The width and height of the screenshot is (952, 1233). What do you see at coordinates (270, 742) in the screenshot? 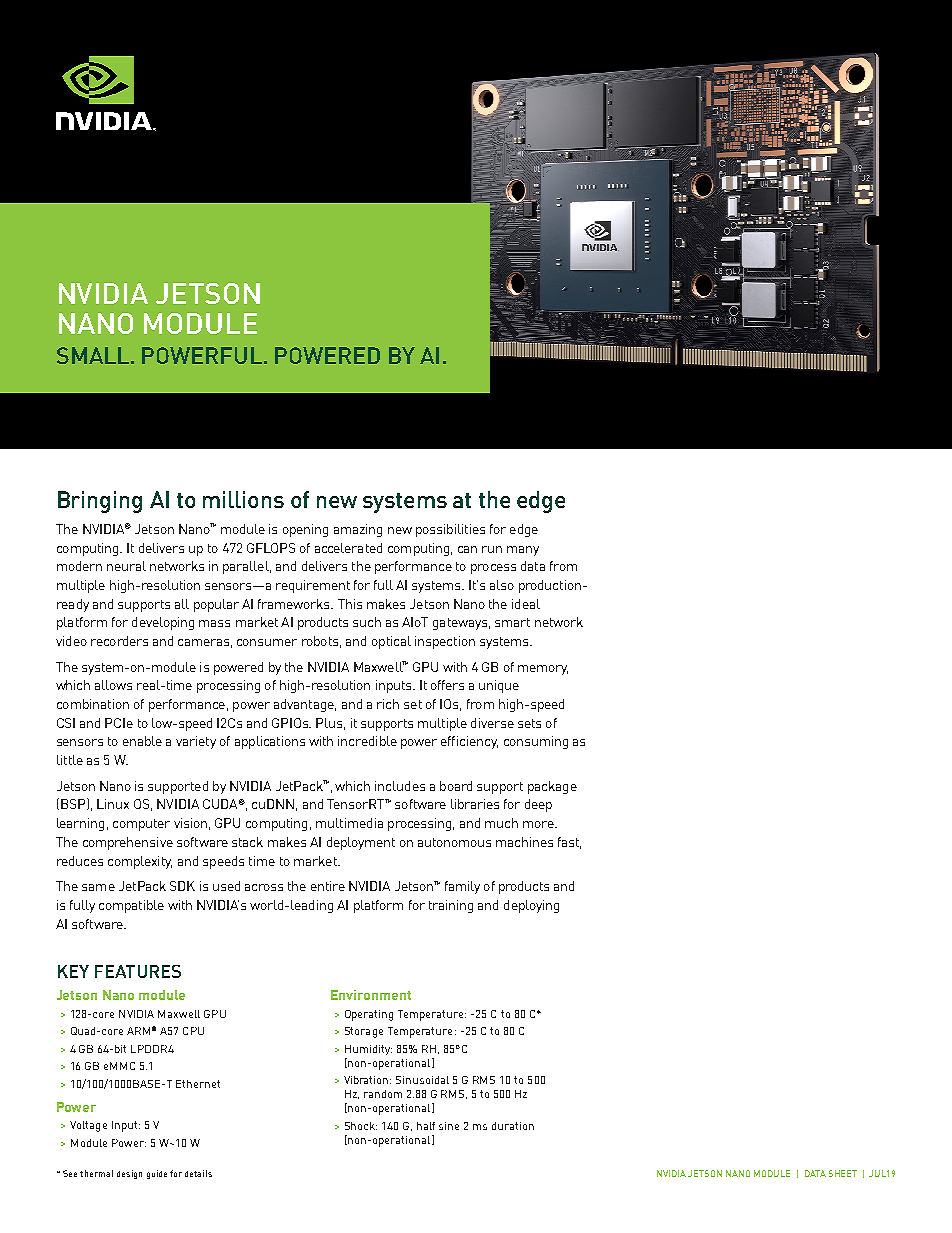
I see `applications` at bounding box center [270, 742].
